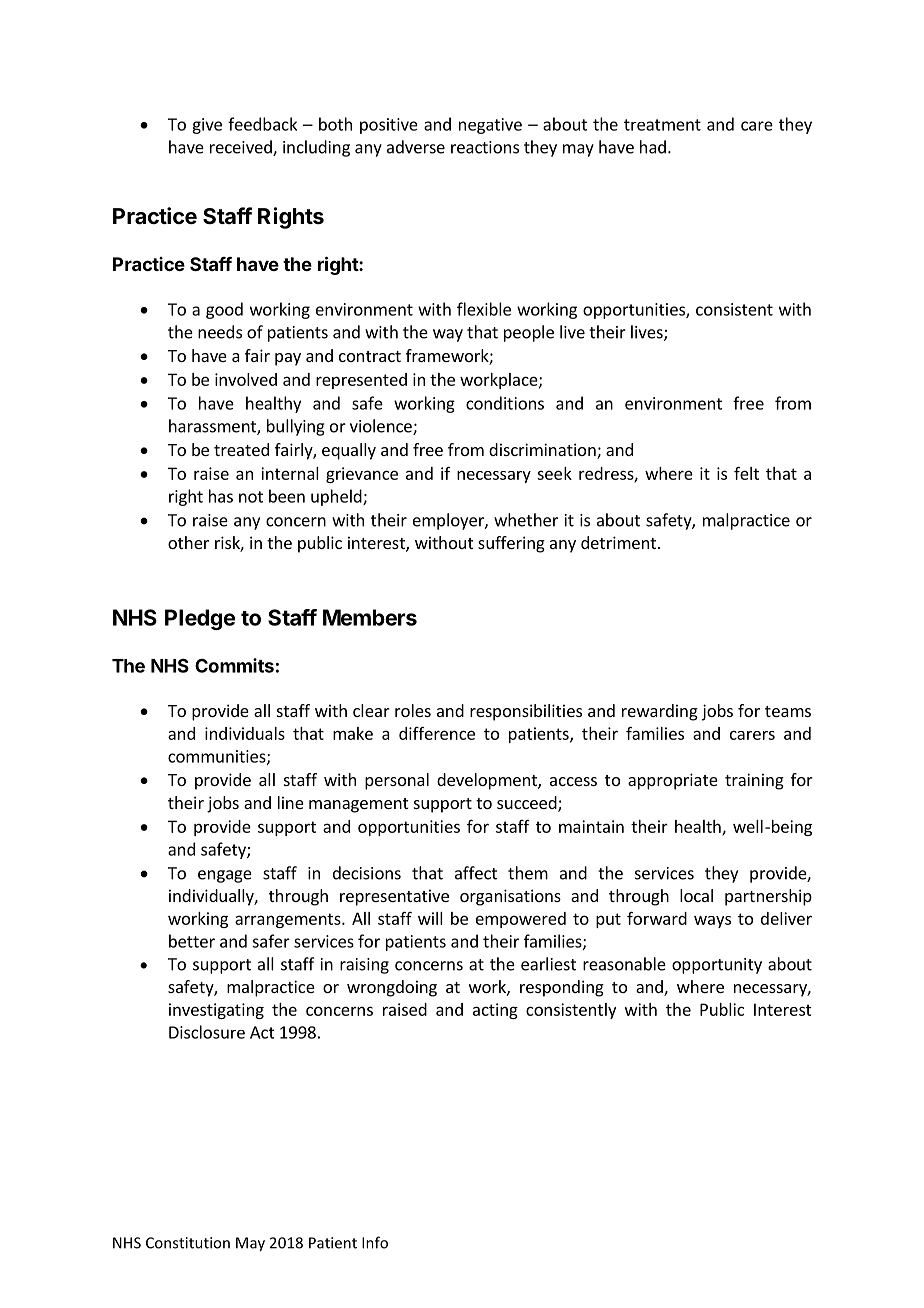 The width and height of the screenshot is (924, 1308). I want to click on Commits, so click(234, 665).
